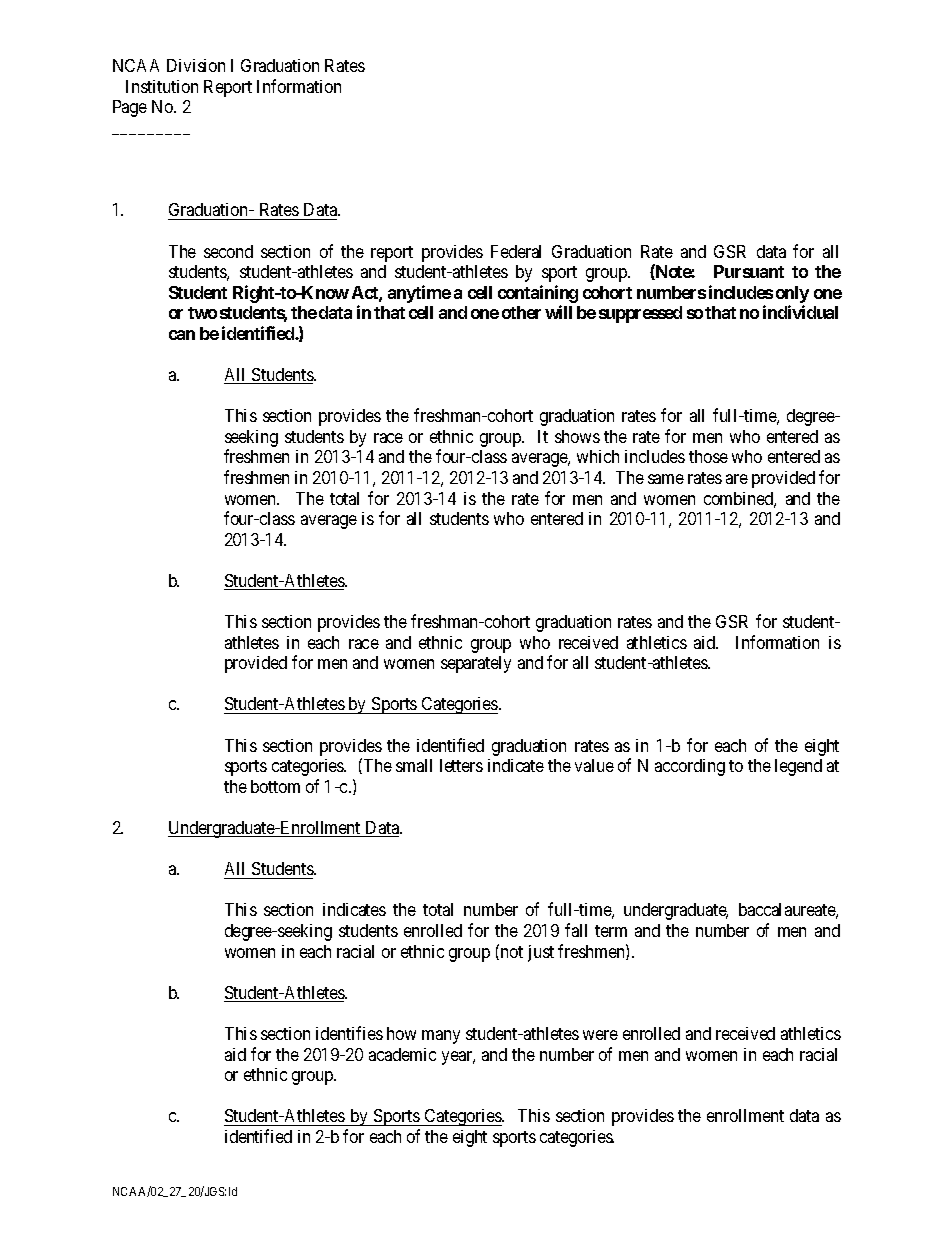 This screenshot has width=952, height=1233. I want to click on can, so click(182, 335).
